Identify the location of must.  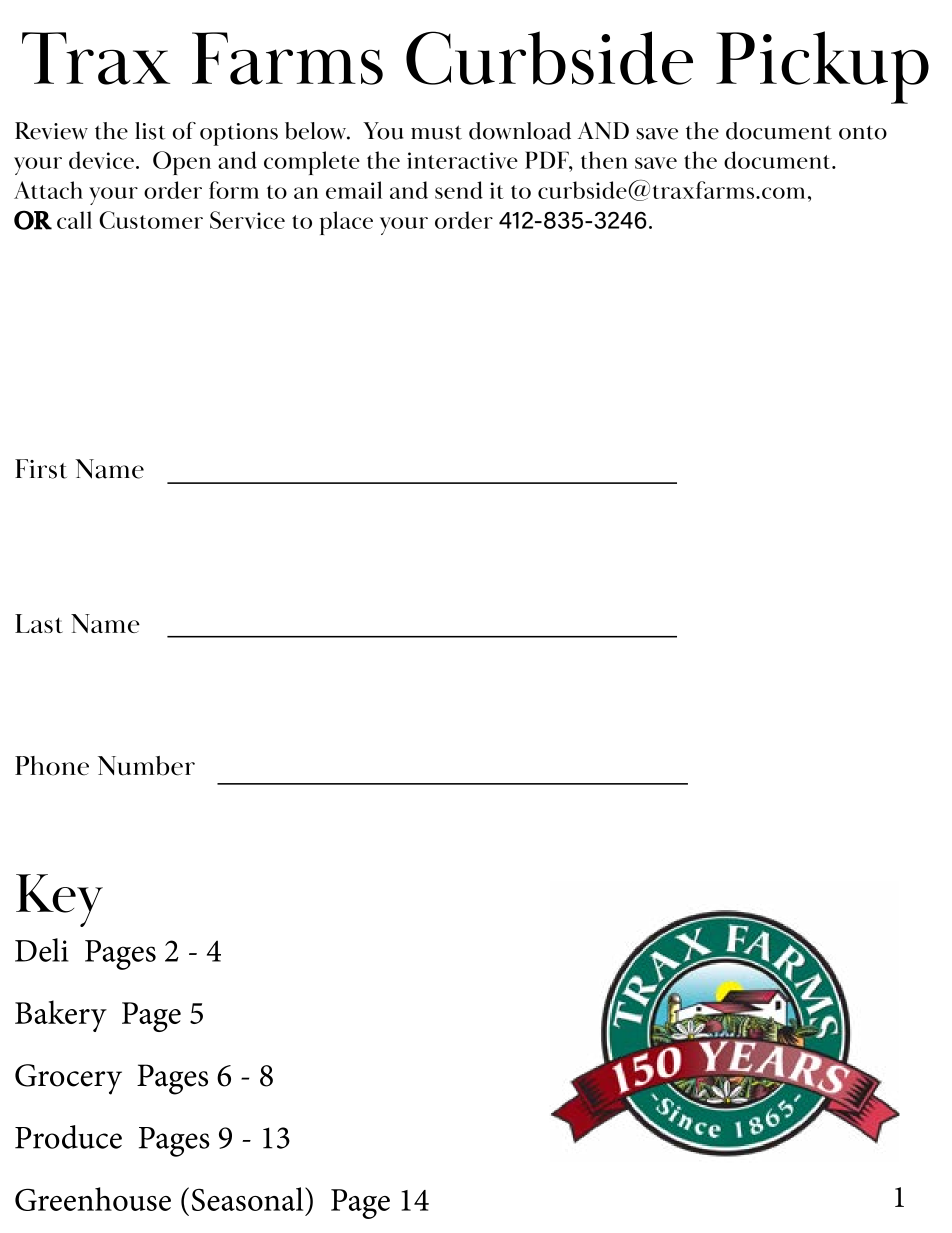
(436, 132).
